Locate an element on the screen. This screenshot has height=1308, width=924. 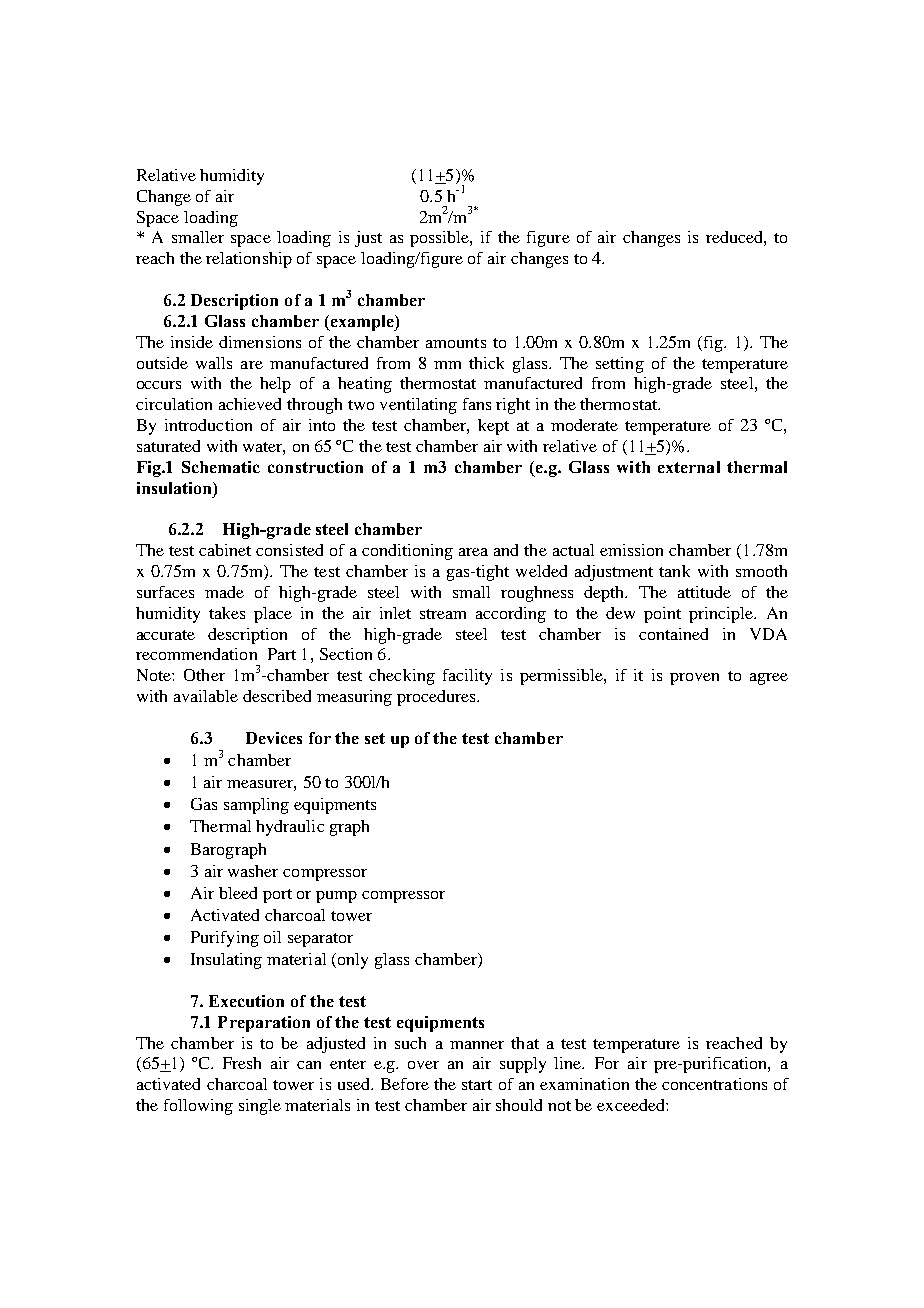
relationship is located at coordinates (249, 260).
